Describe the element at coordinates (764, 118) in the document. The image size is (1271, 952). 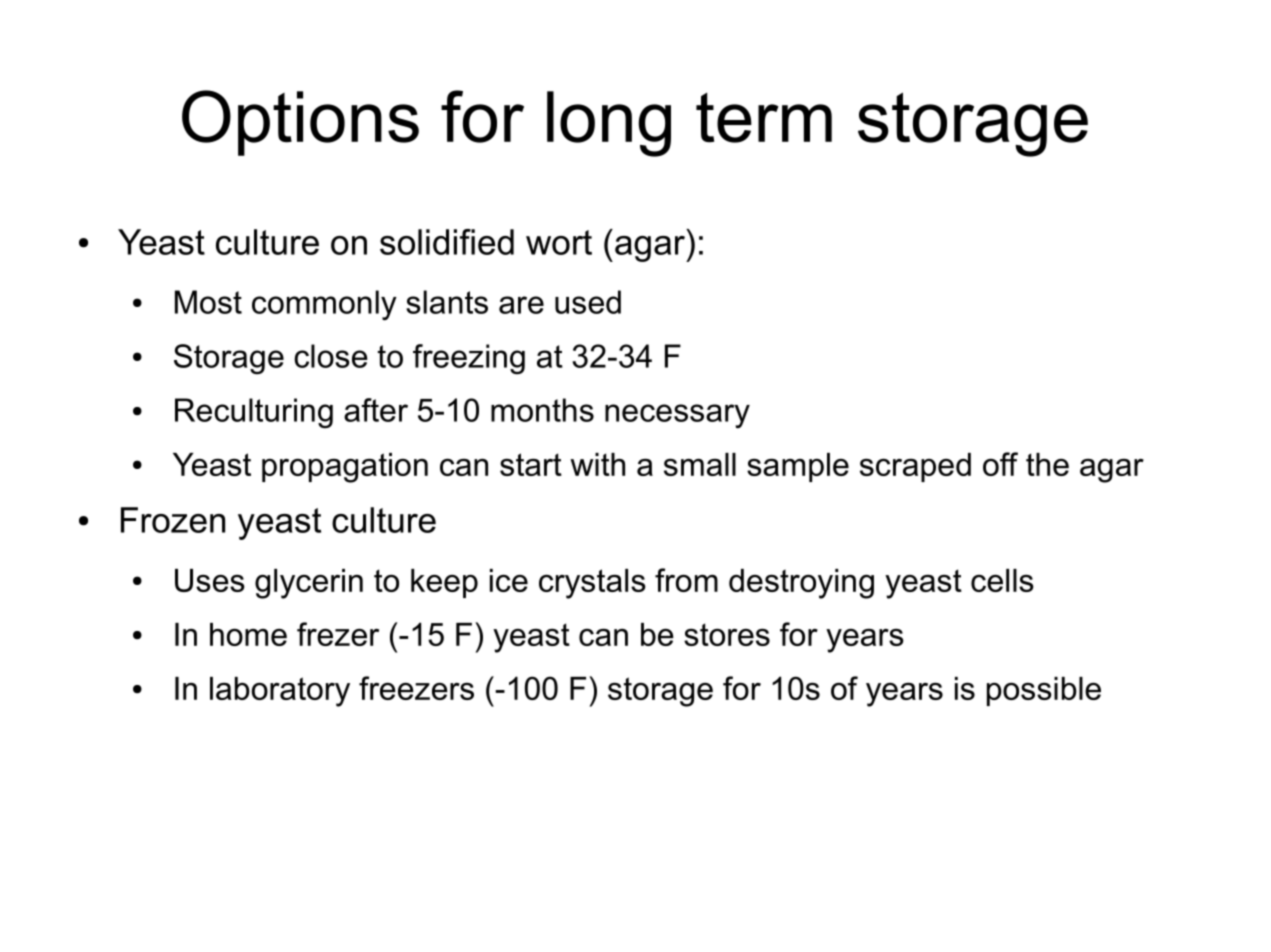
I see `term` at that location.
